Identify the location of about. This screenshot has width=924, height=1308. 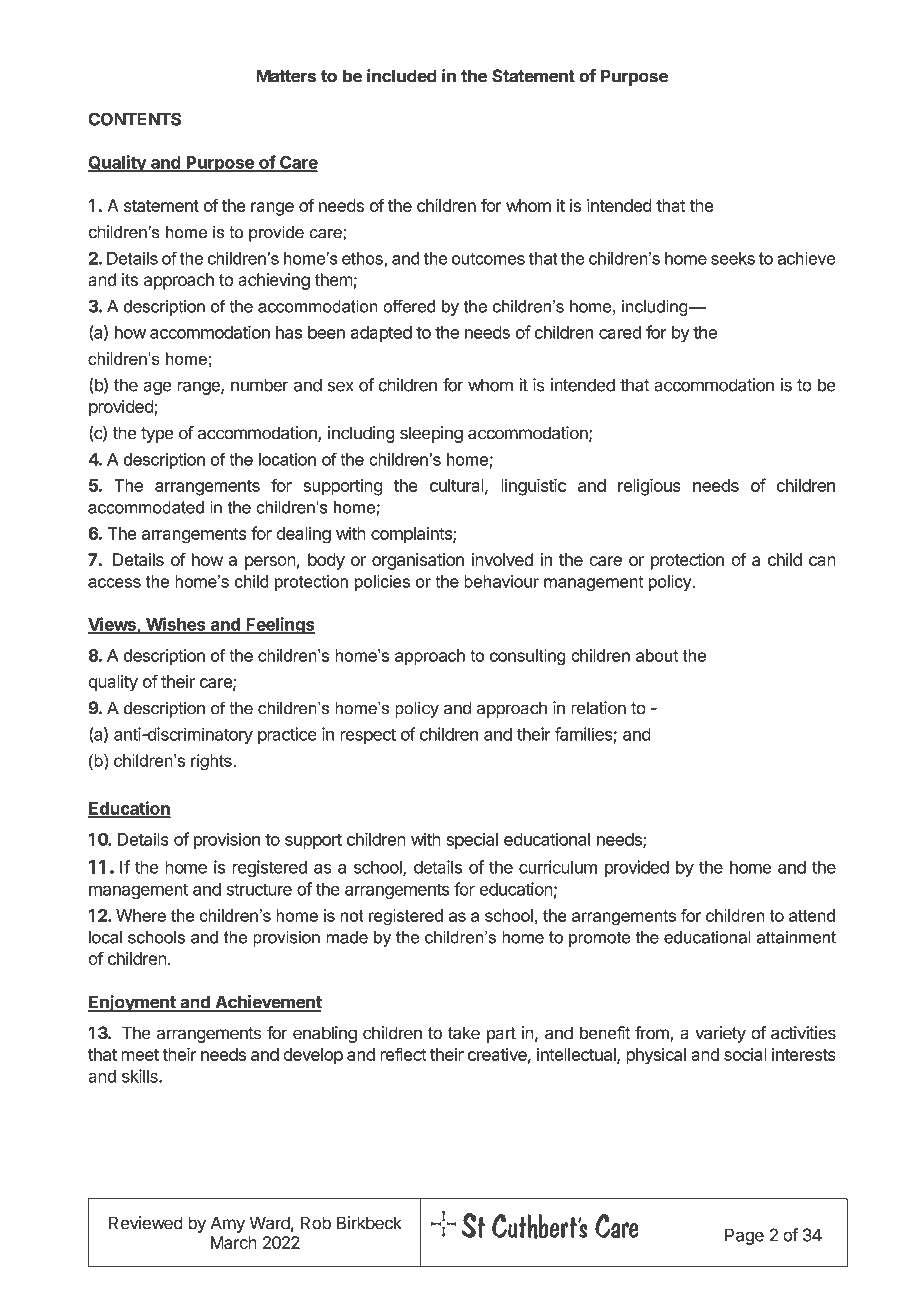
(657, 655).
